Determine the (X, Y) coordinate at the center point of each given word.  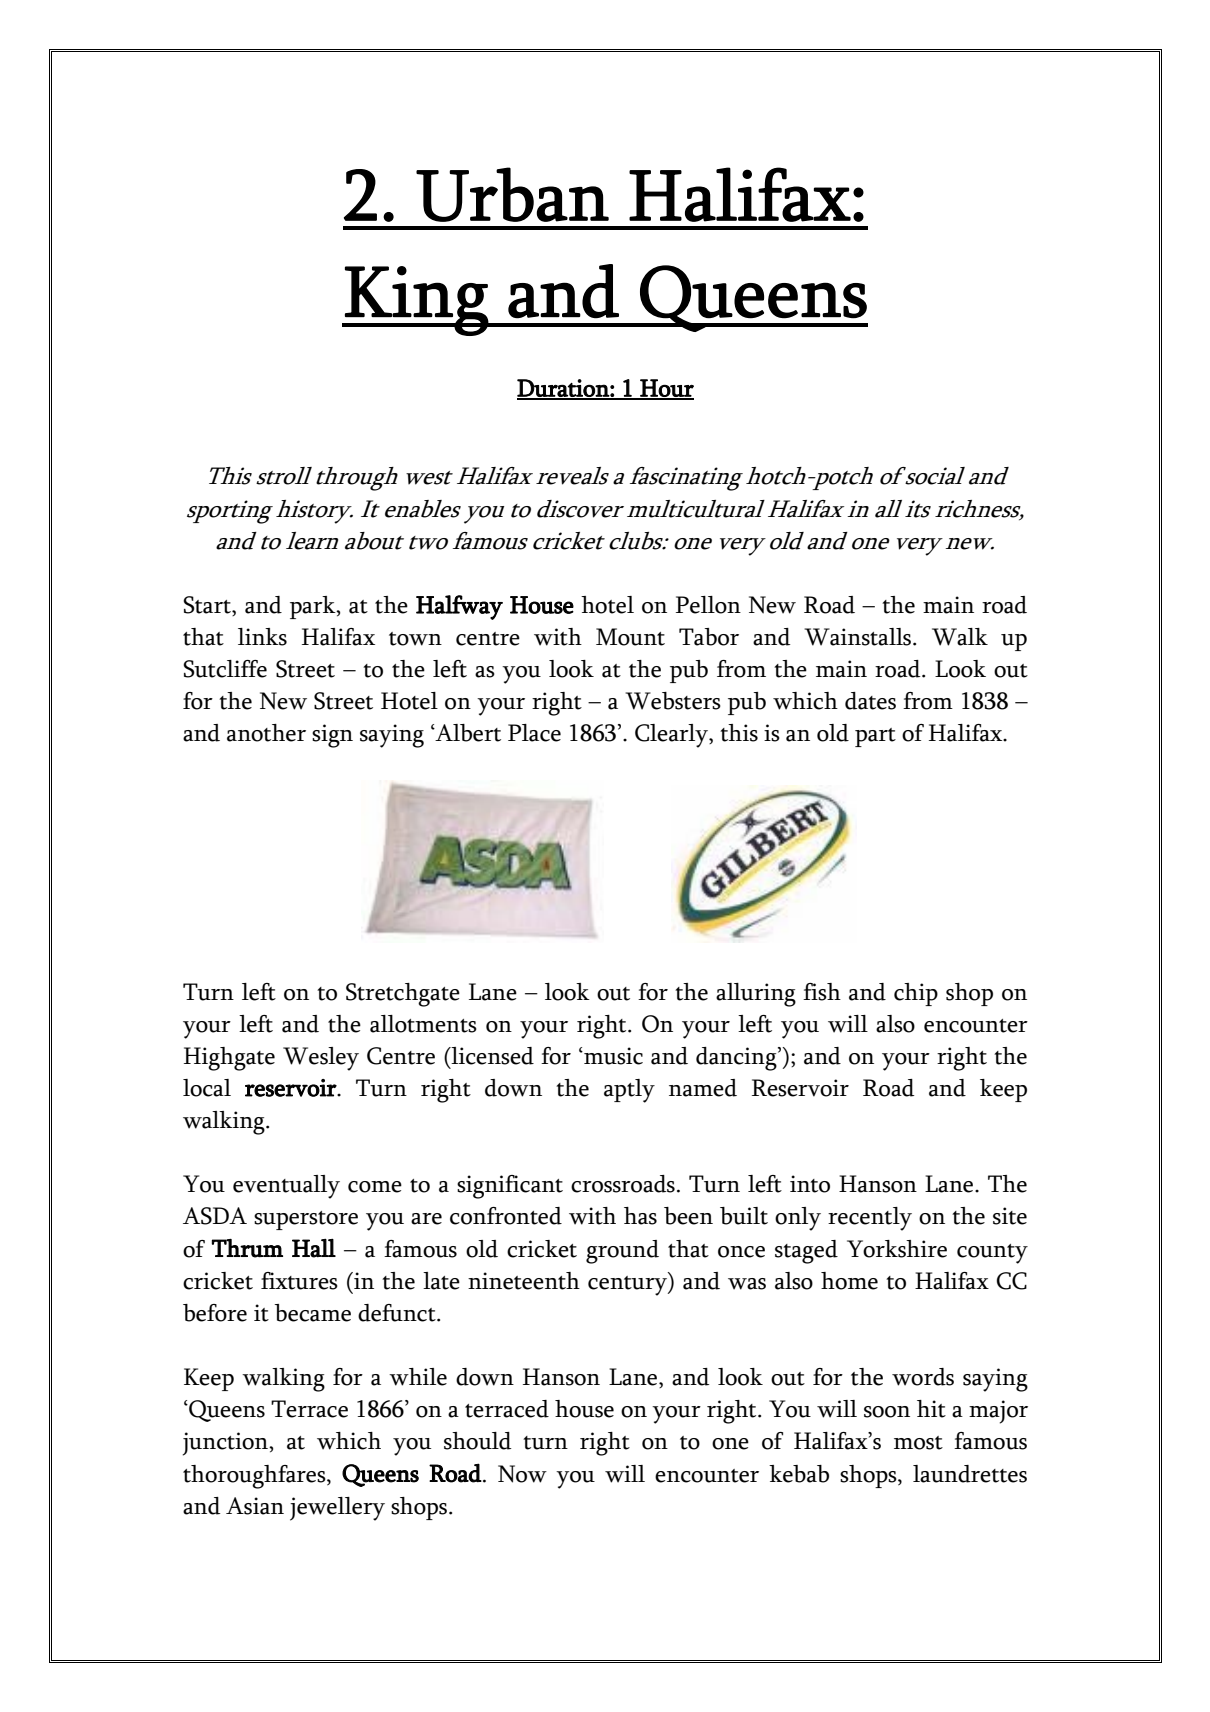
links (262, 637)
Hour (666, 389)
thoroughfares (255, 1477)
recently (870, 1219)
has (640, 1216)
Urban (512, 194)
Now (522, 1474)
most (918, 1443)
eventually (286, 1187)
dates (870, 701)
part (875, 737)
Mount (630, 637)
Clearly (673, 736)
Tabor (709, 637)
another (266, 733)
